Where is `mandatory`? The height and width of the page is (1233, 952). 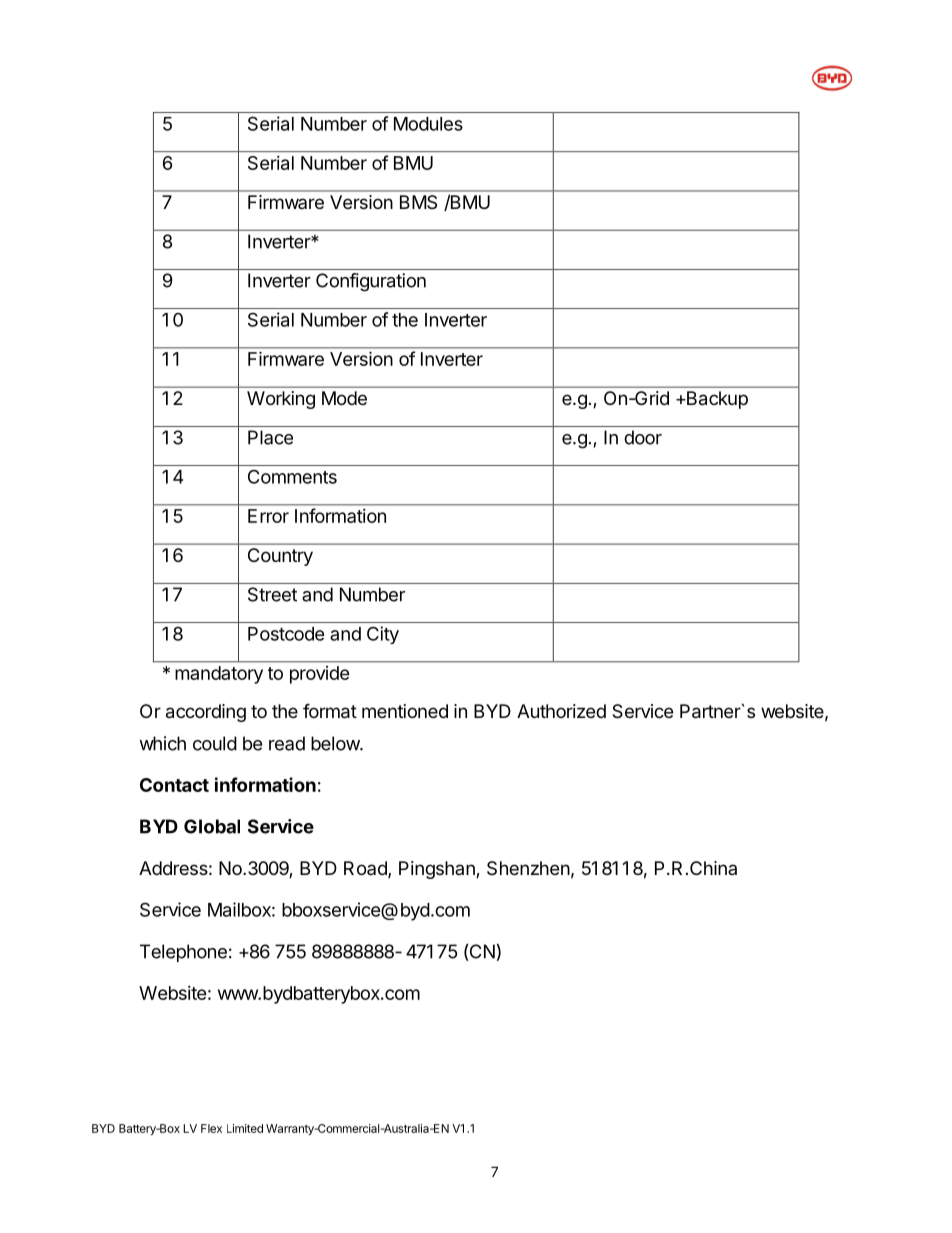
mandatory is located at coordinates (219, 675).
